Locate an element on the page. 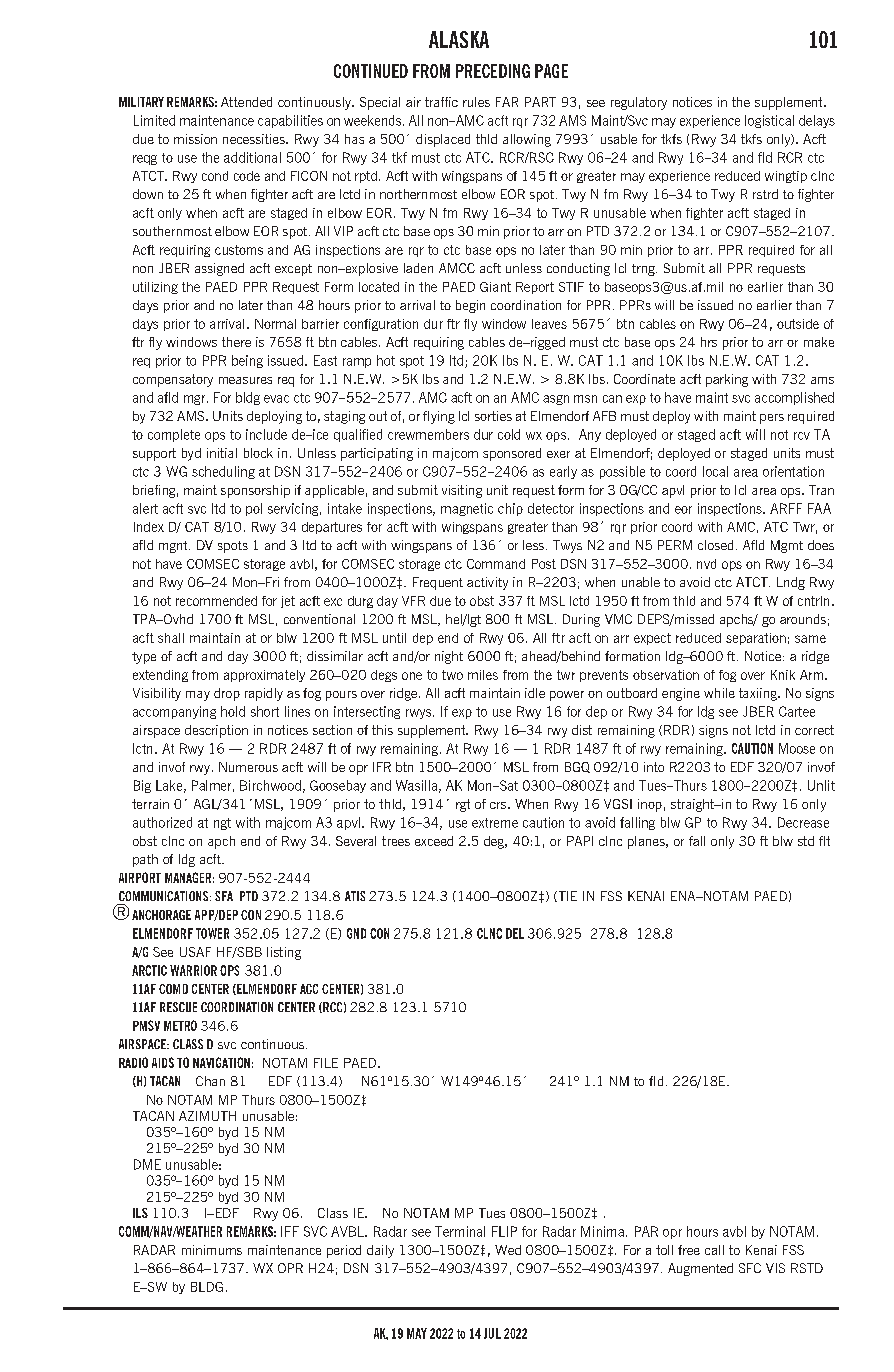 The image size is (894, 1372). visiting is located at coordinates (462, 491).
